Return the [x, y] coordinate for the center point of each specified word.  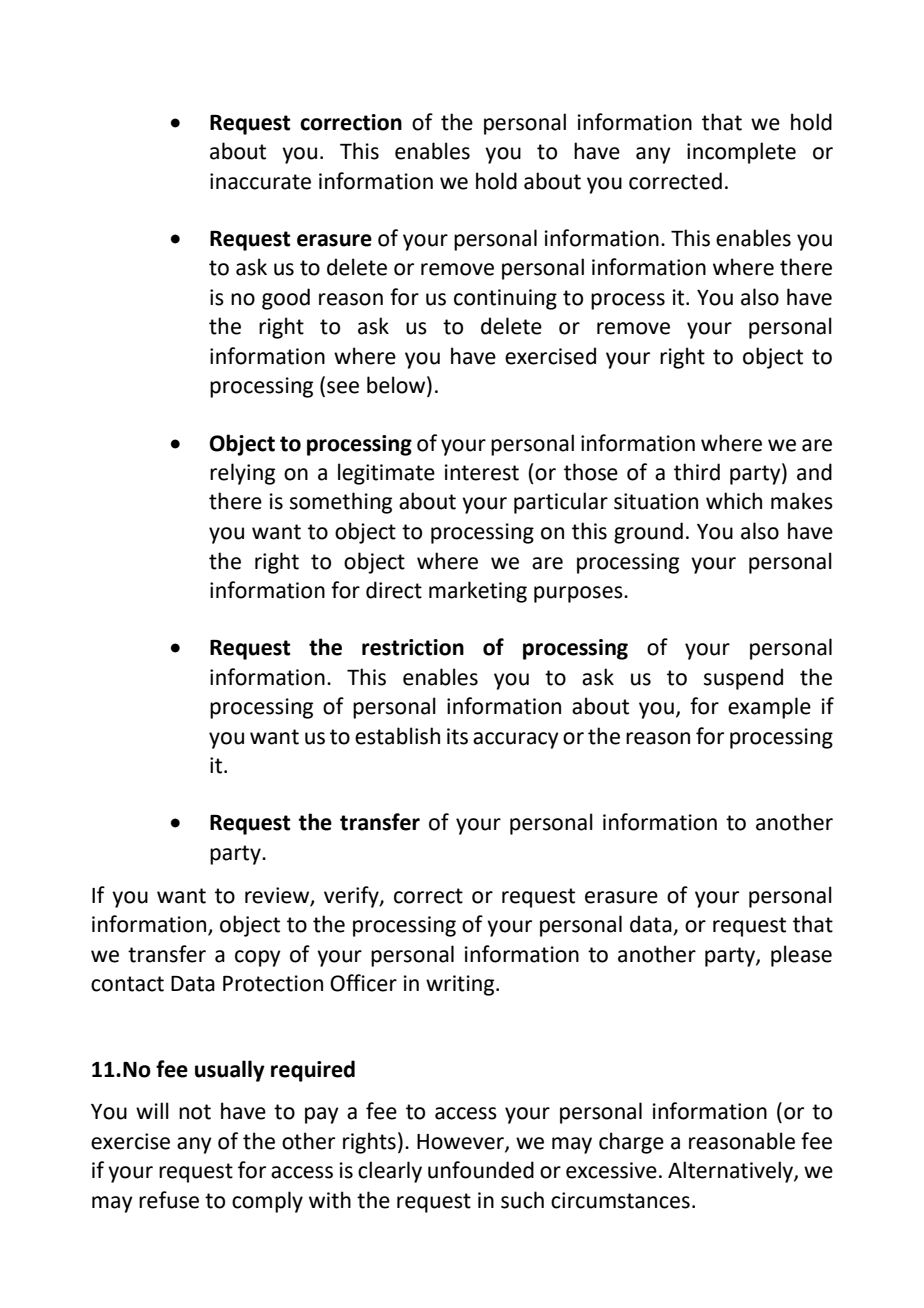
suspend [743, 679]
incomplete [741, 153]
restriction [413, 647]
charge [631, 1143]
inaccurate [260, 181]
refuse [169, 1200]
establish [397, 736]
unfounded [481, 1170]
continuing [505, 299]
